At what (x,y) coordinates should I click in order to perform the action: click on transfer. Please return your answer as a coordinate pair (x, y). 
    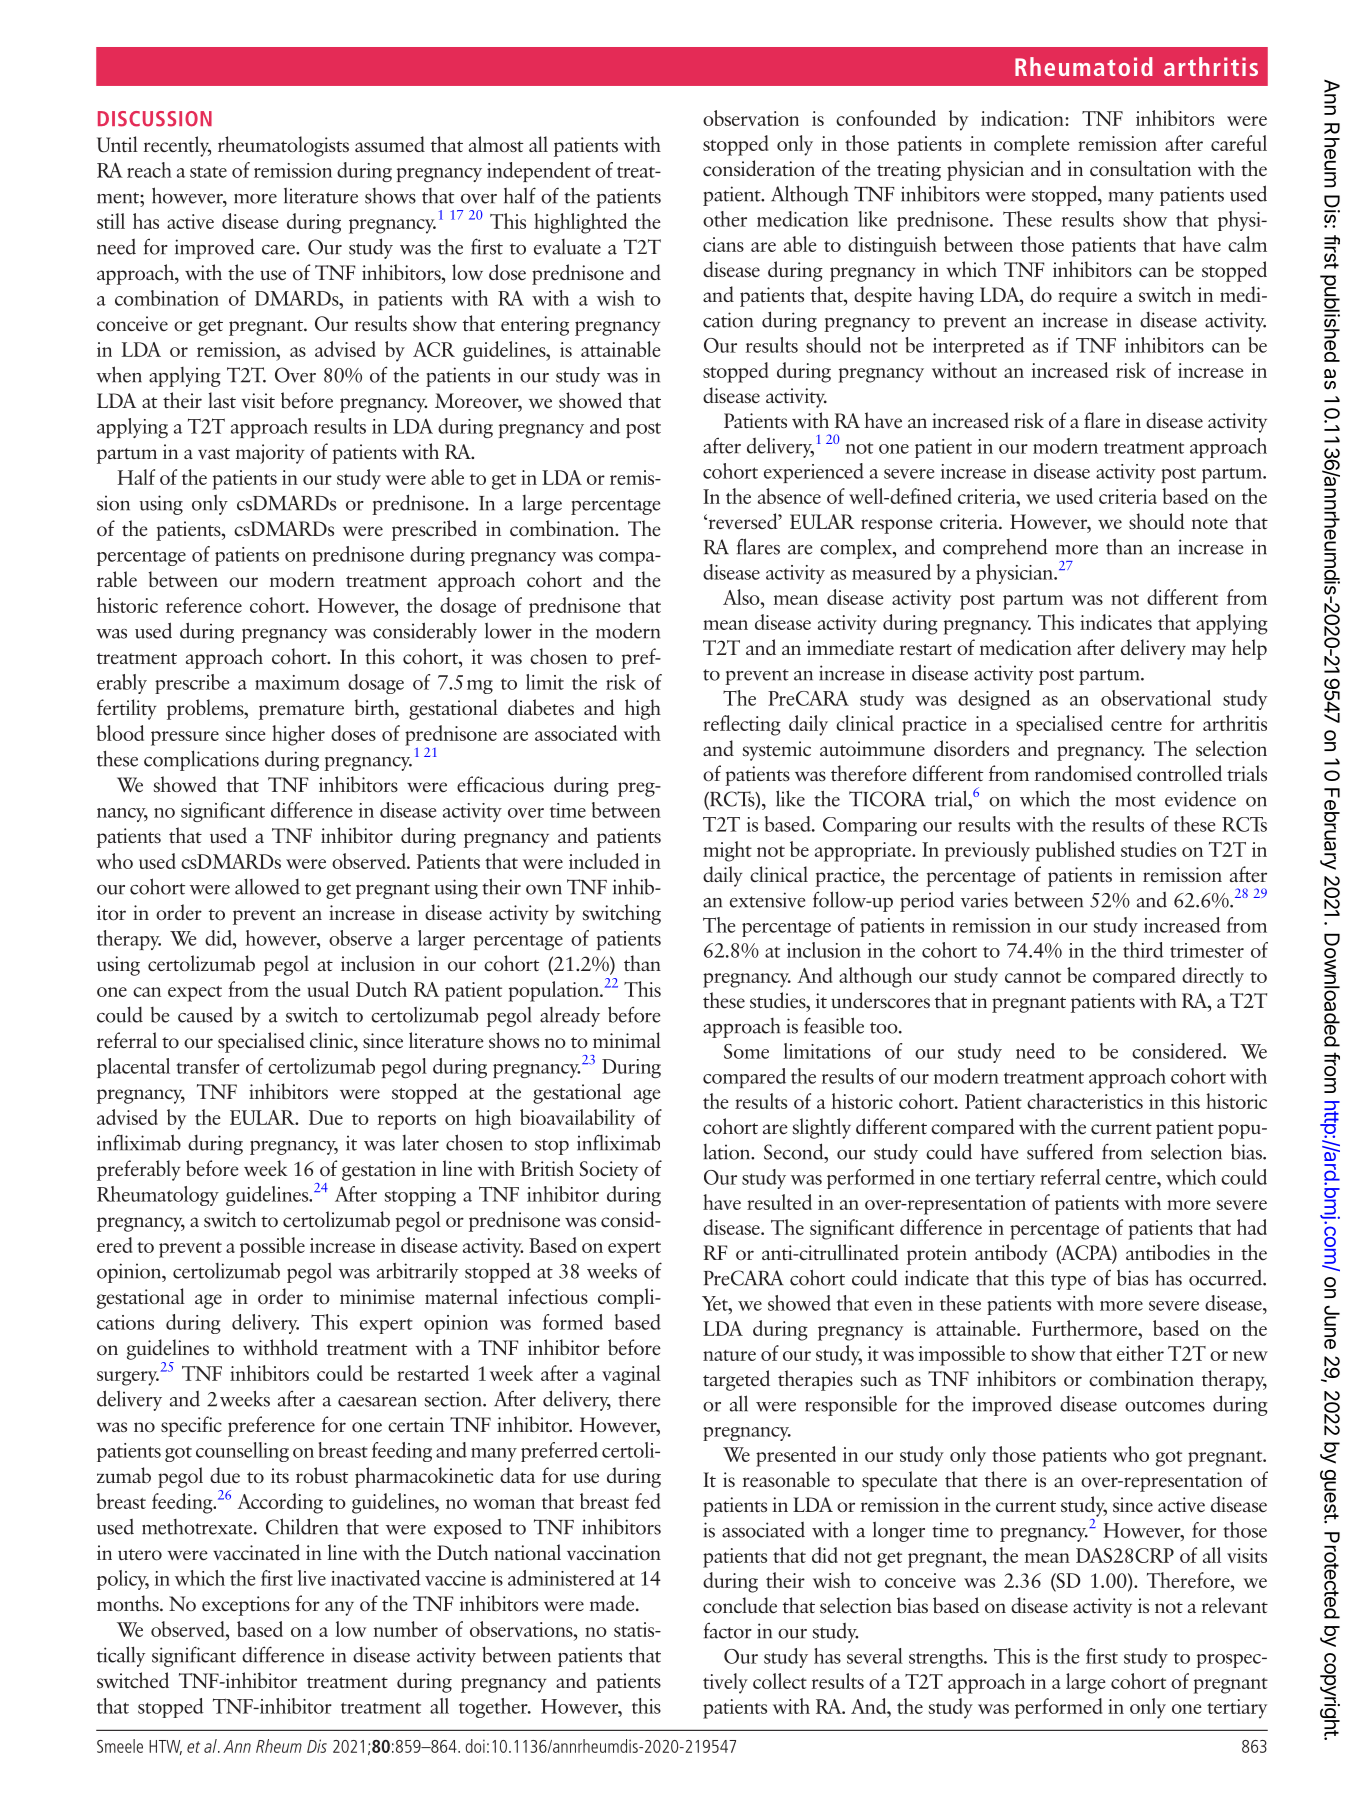
    Looking at the image, I should click on (208, 1066).
